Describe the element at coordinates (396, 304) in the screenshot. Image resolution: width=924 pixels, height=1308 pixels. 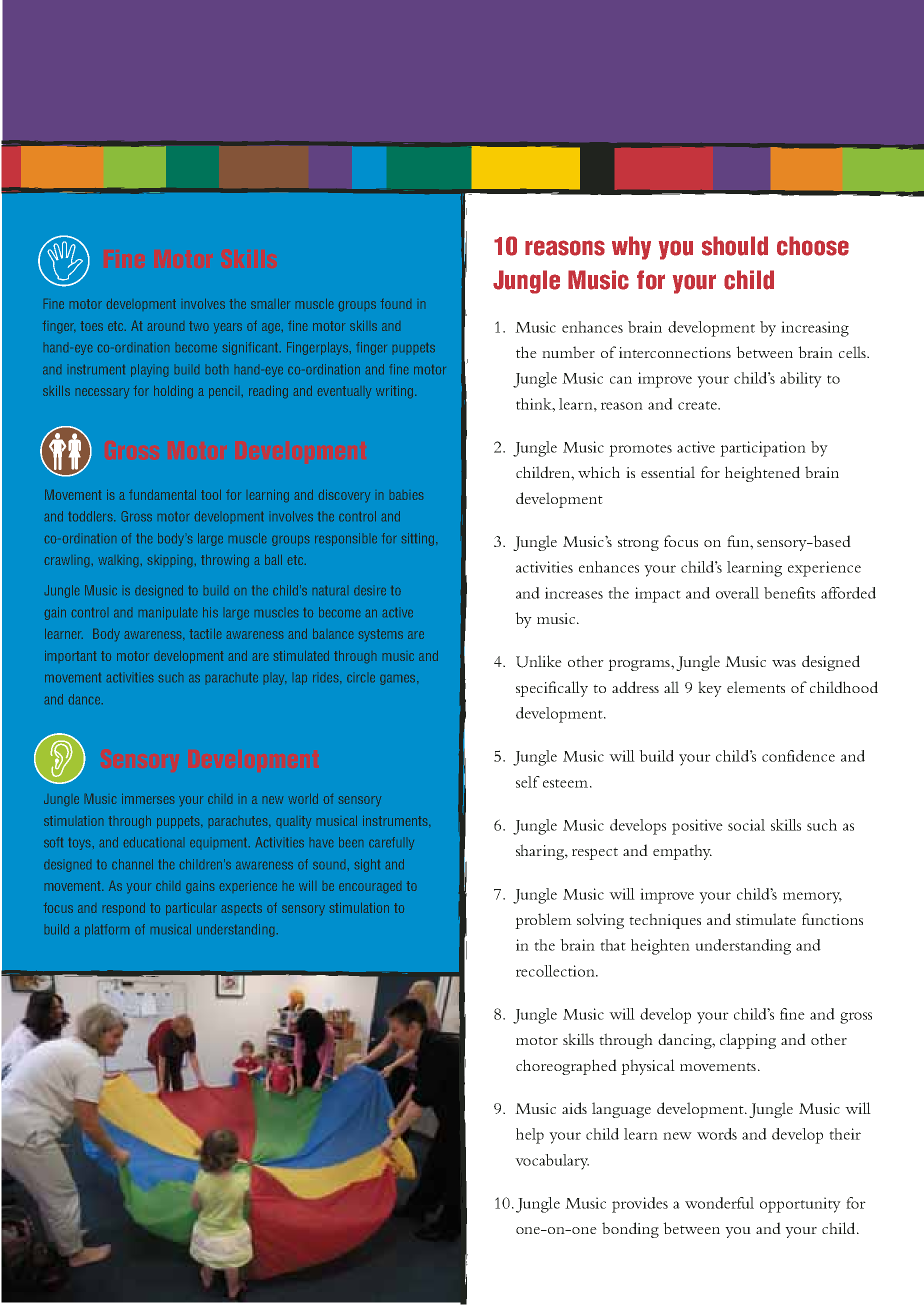
I see `found` at that location.
